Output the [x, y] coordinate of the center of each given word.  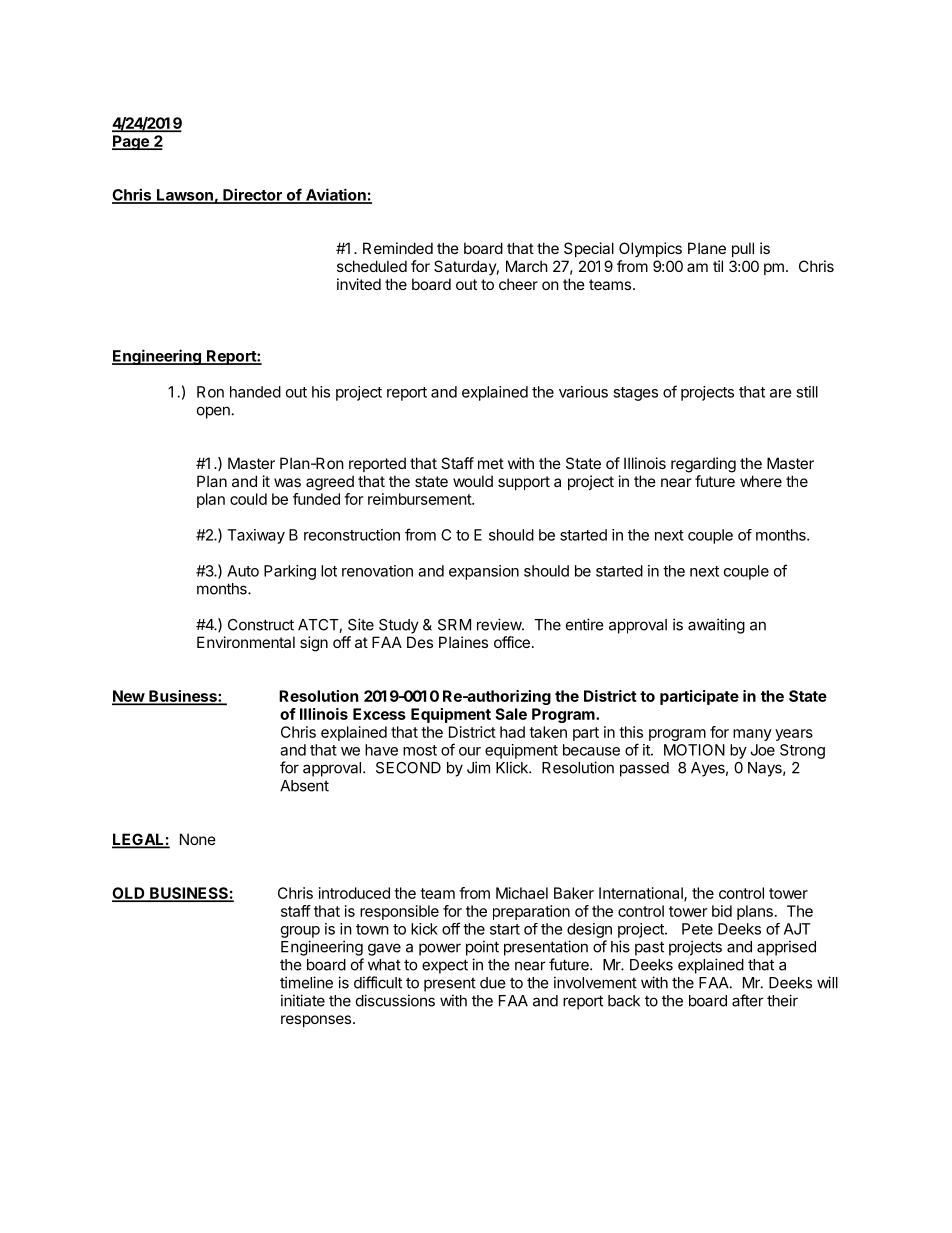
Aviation [335, 195]
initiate [303, 1000]
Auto [243, 571]
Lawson [185, 196]
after [748, 1000]
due [493, 983]
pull [743, 249]
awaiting [716, 626]
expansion [484, 572]
